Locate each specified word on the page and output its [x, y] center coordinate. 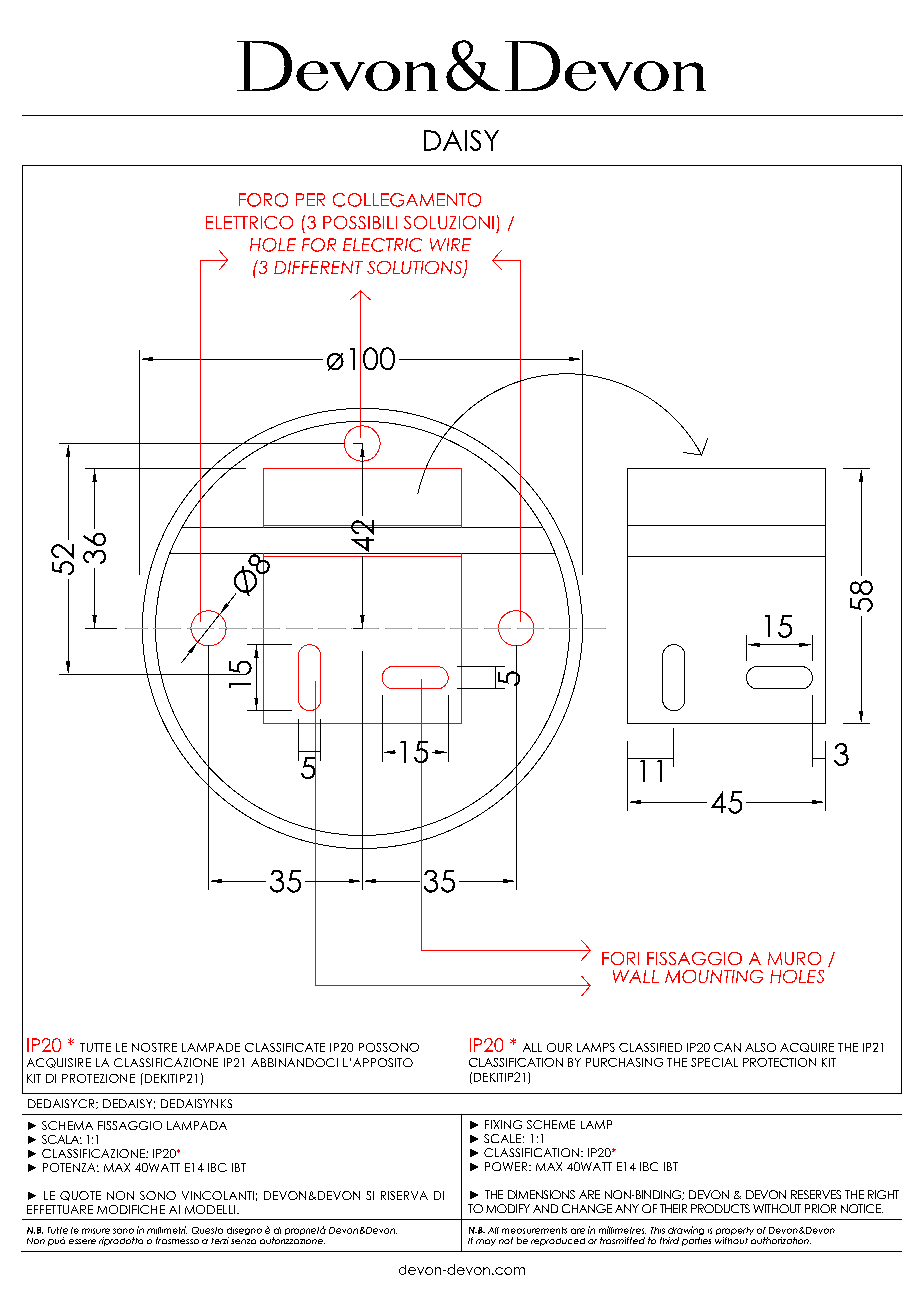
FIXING [503, 1124]
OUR [559, 1047]
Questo [207, 1230]
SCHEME [551, 1124]
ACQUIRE [807, 1047]
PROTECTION [779, 1062]
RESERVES [816, 1194]
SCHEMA [67, 1125]
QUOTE [80, 1196]
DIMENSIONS [541, 1194]
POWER [507, 1166]
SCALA [62, 1139]
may [486, 1242]
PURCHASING [624, 1062]
